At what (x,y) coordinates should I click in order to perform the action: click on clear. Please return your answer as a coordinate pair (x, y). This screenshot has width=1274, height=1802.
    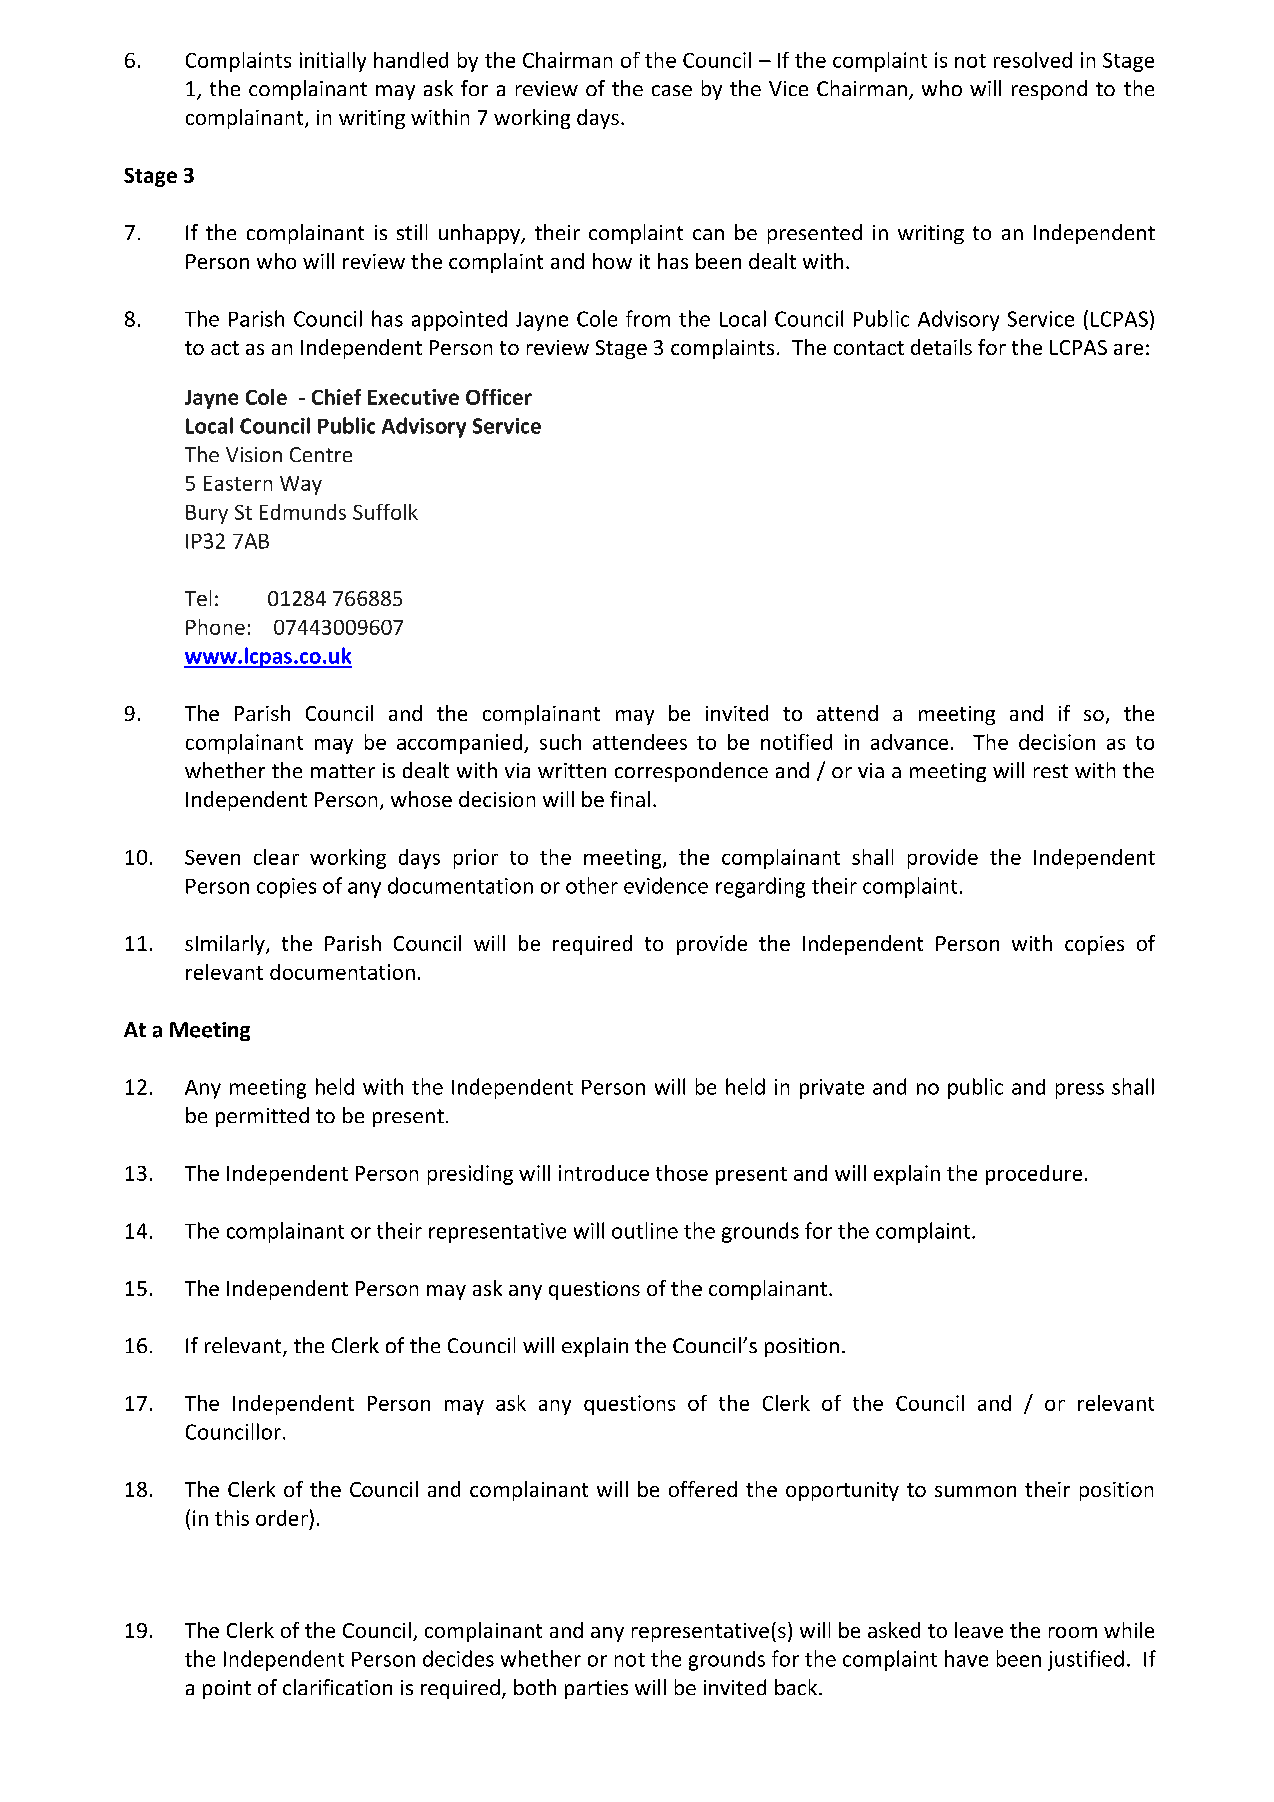
    Looking at the image, I should click on (276, 857).
